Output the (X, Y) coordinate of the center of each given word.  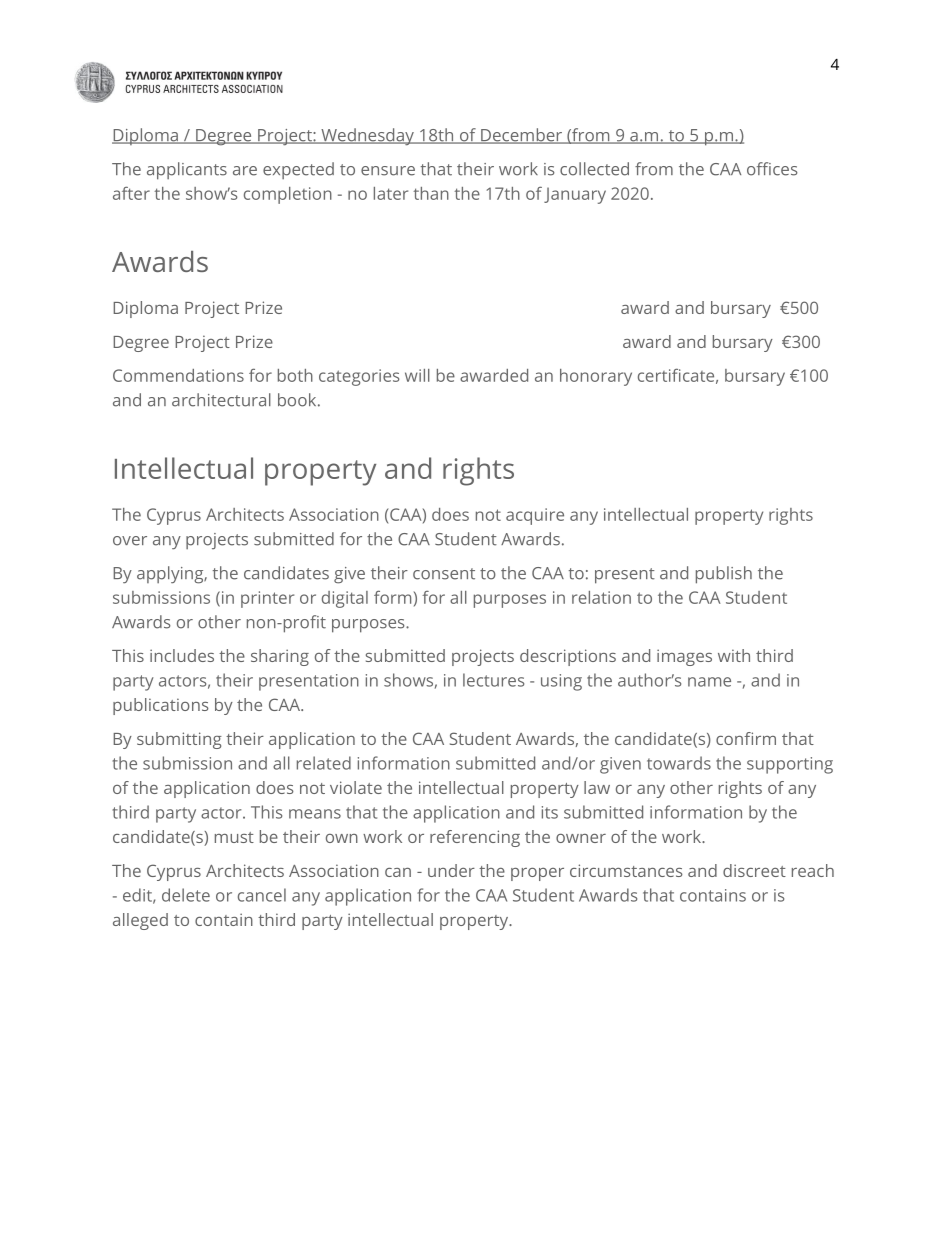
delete (186, 895)
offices (772, 169)
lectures (493, 680)
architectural (221, 400)
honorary (596, 377)
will (417, 375)
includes (182, 655)
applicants (187, 171)
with (734, 655)
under (451, 870)
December (521, 136)
